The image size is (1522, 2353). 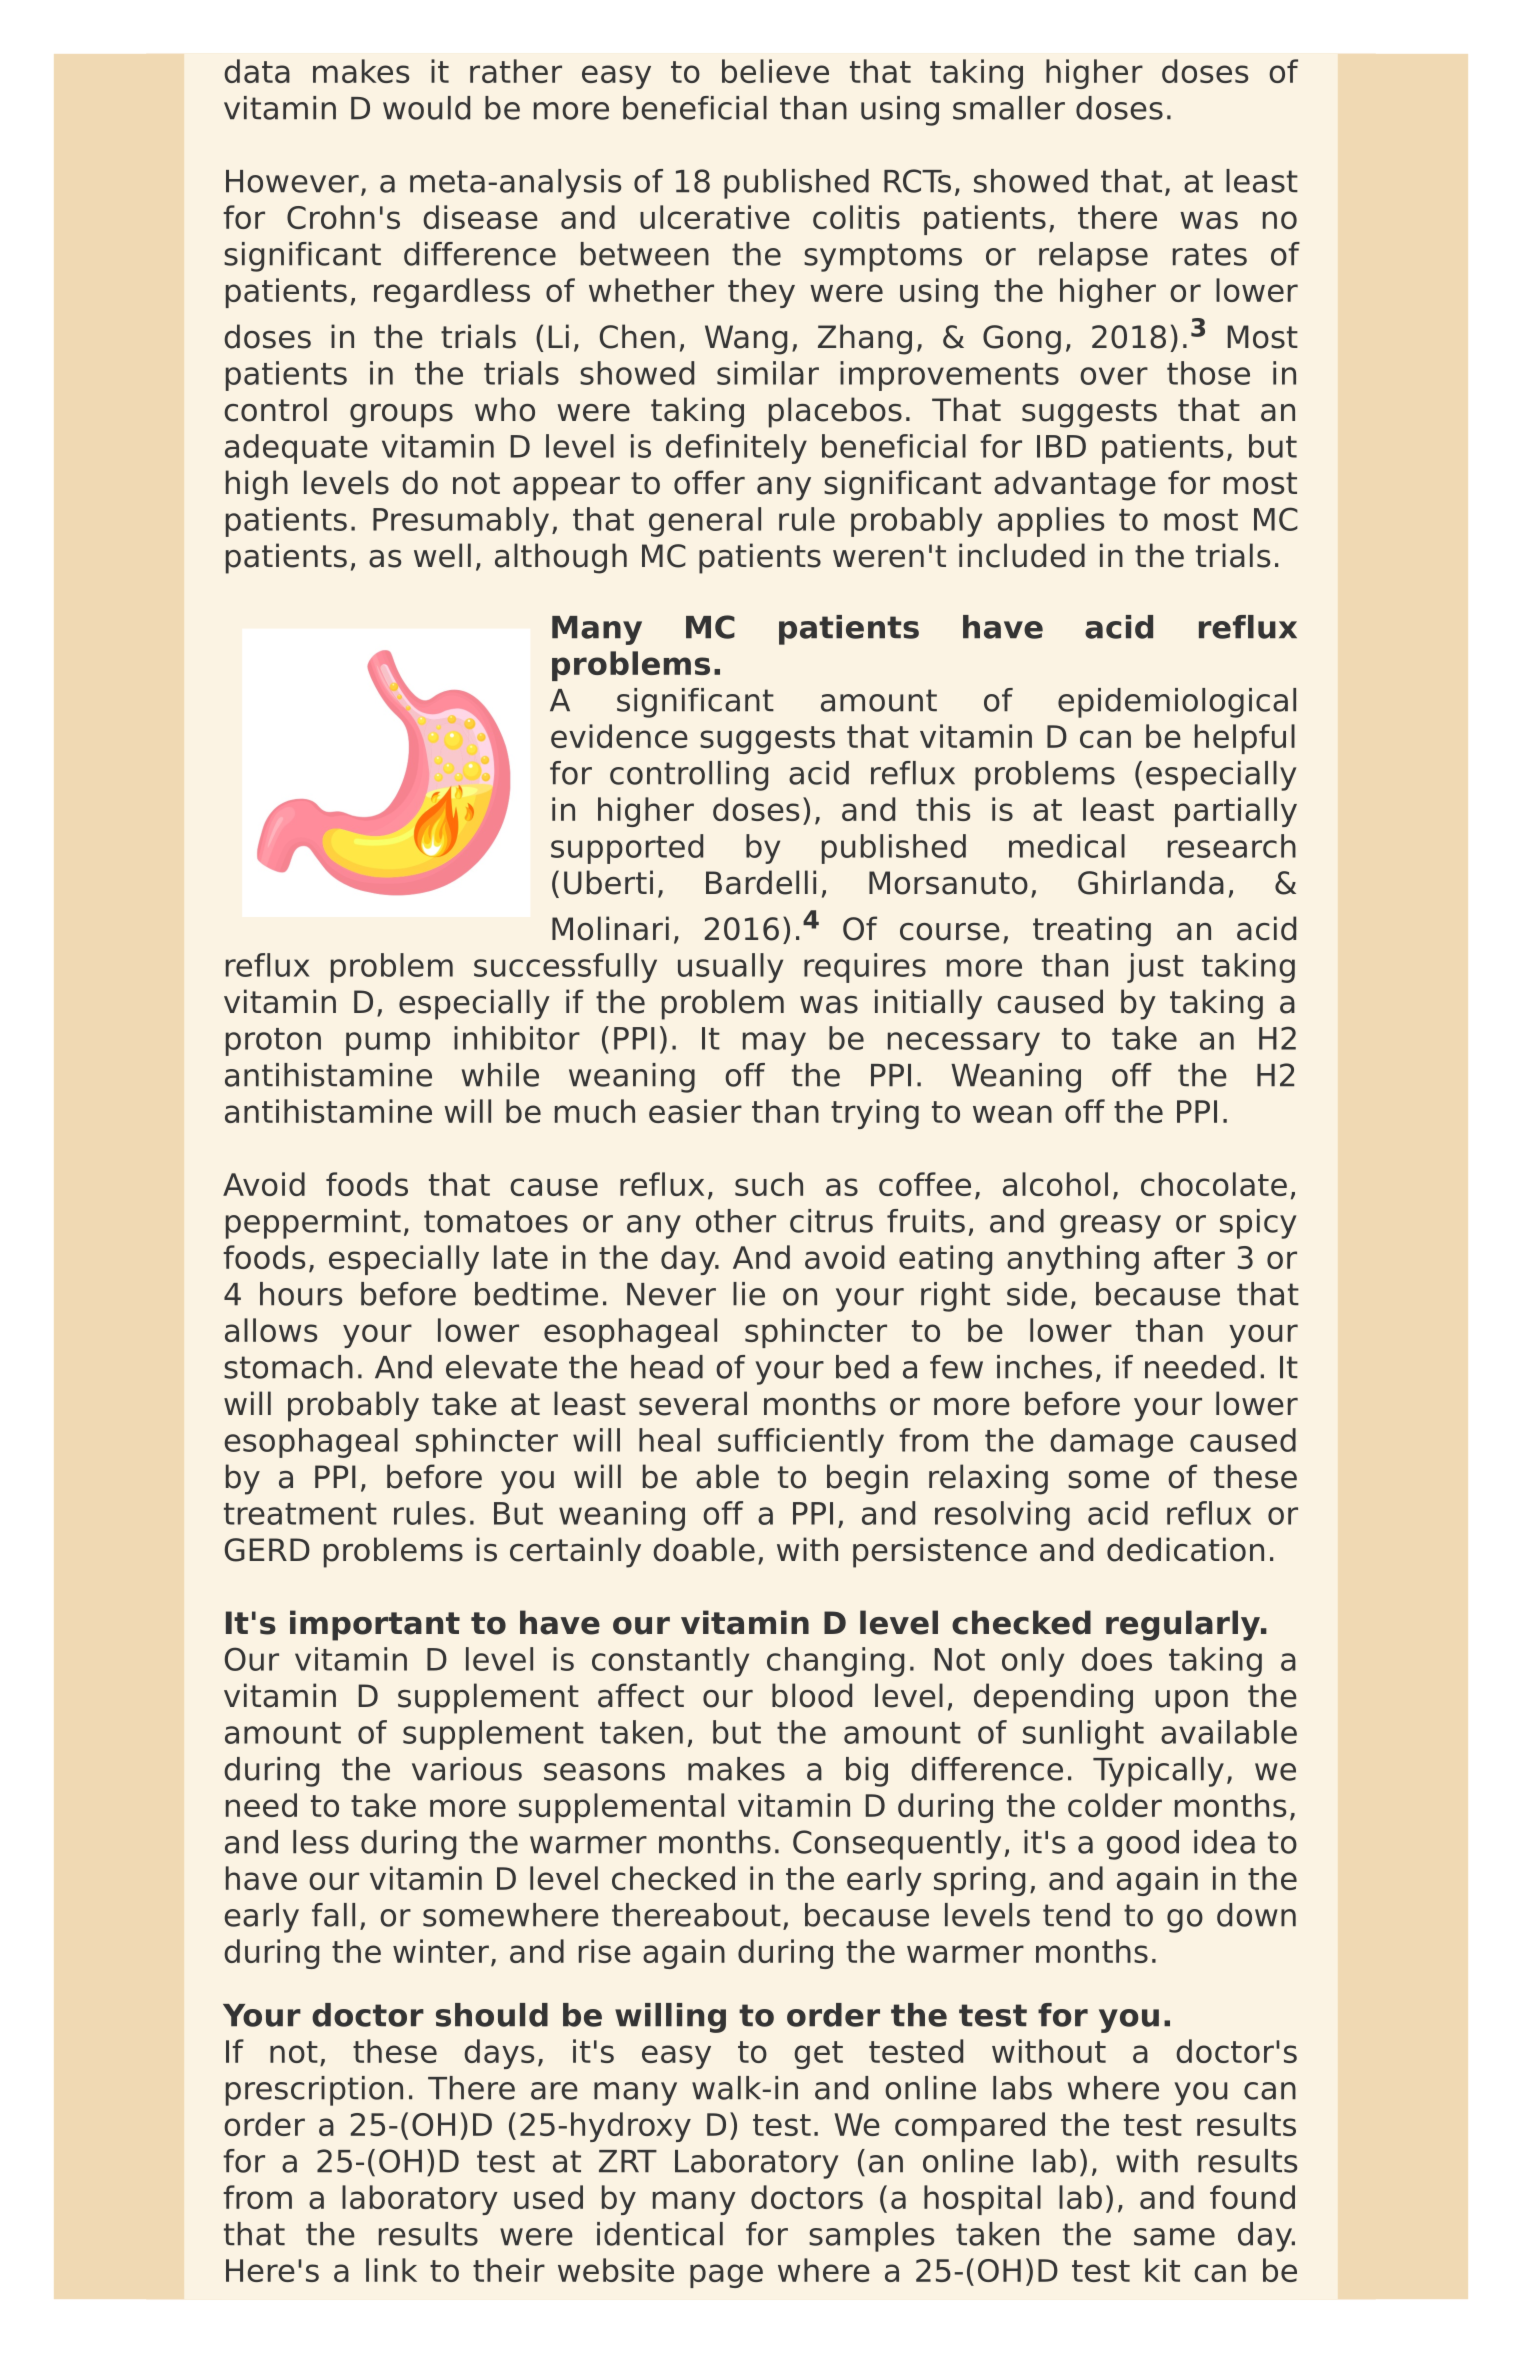 I want to click on usually, so click(x=730, y=968).
